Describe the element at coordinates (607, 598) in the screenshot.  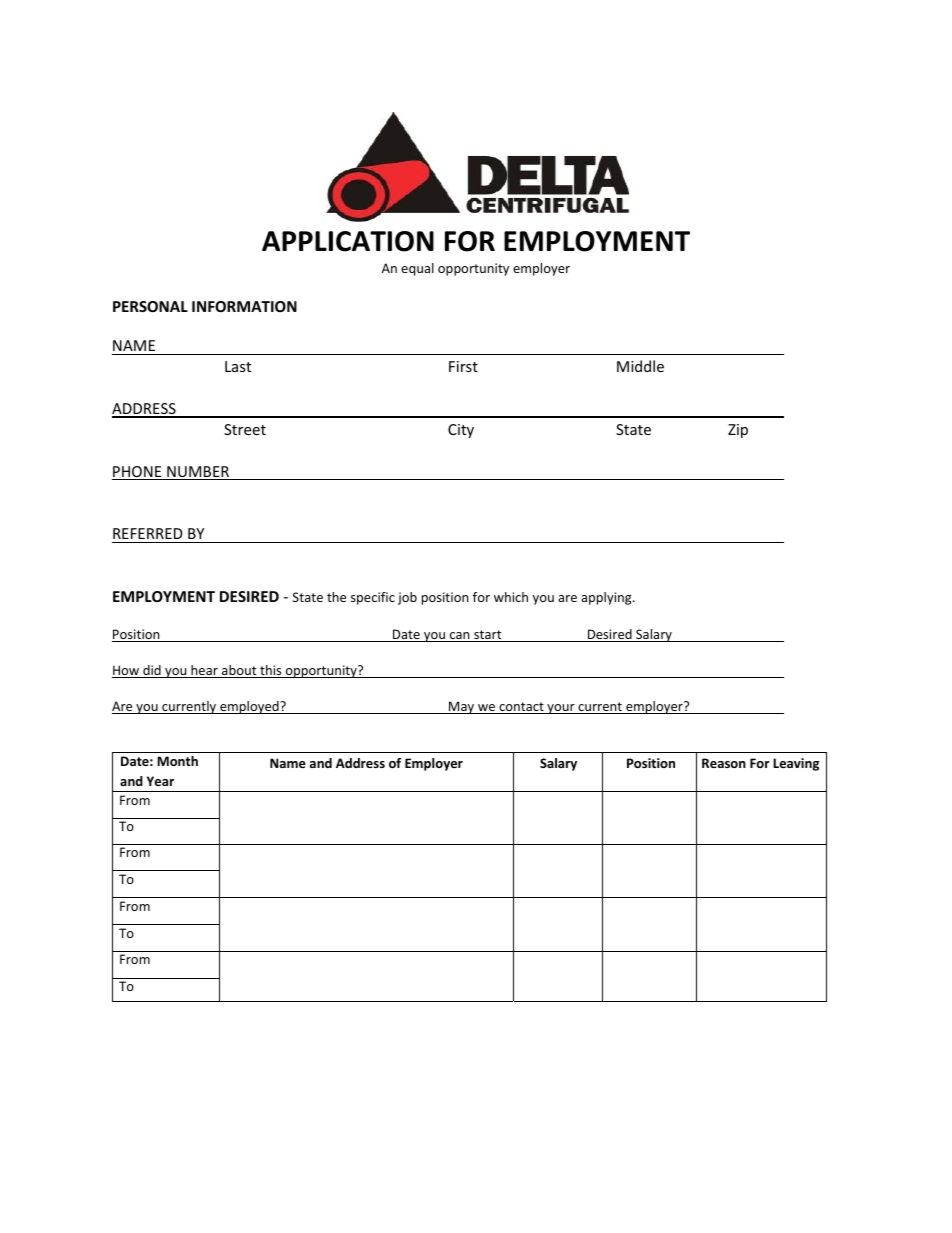
I see `applying` at that location.
